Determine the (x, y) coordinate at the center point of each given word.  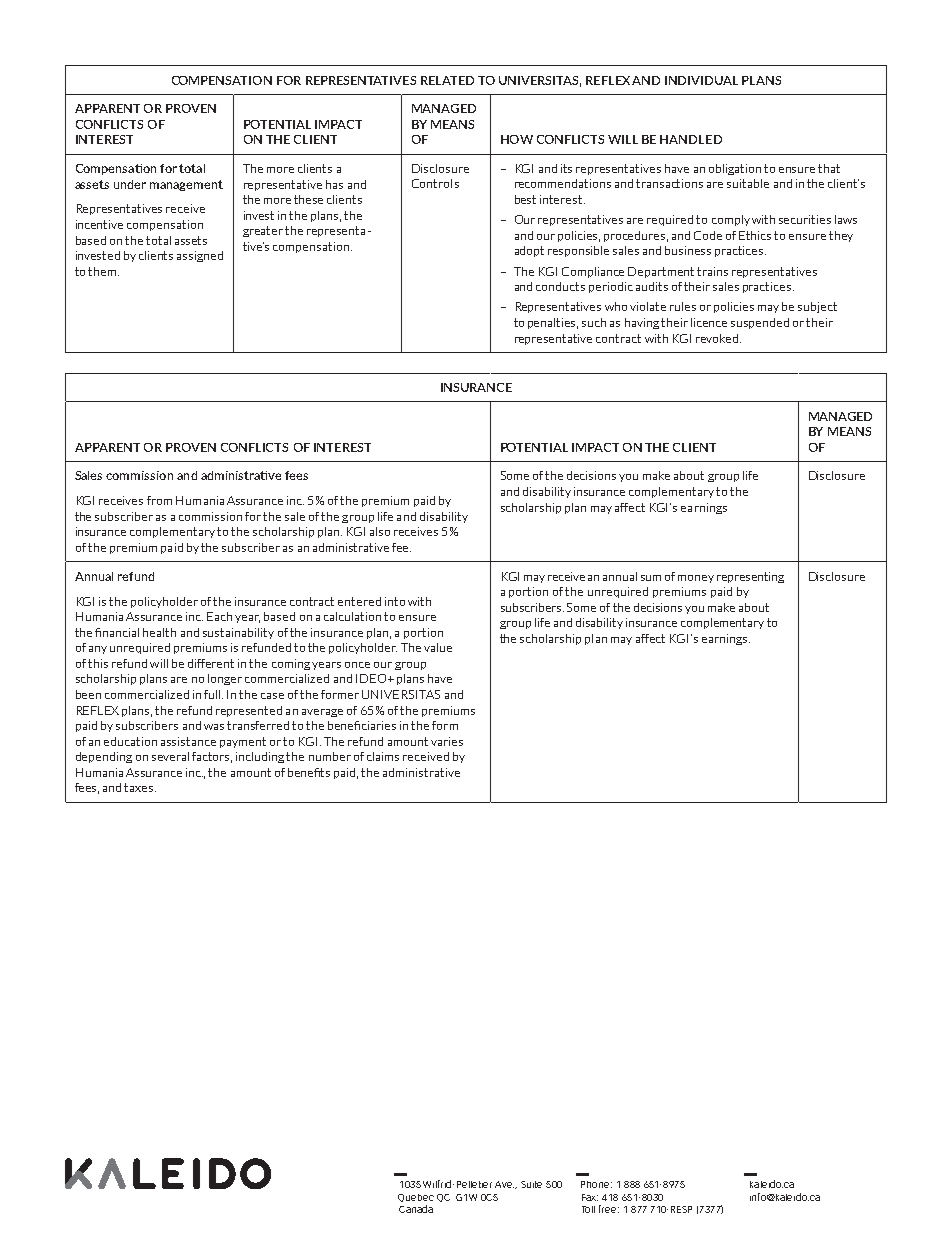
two (454, 94)
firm (192, 65)
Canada (416, 1209)
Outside (516, 468)
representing (750, 577)
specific (639, 636)
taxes (140, 787)
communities (131, 567)
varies (447, 741)
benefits (309, 772)
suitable (748, 183)
